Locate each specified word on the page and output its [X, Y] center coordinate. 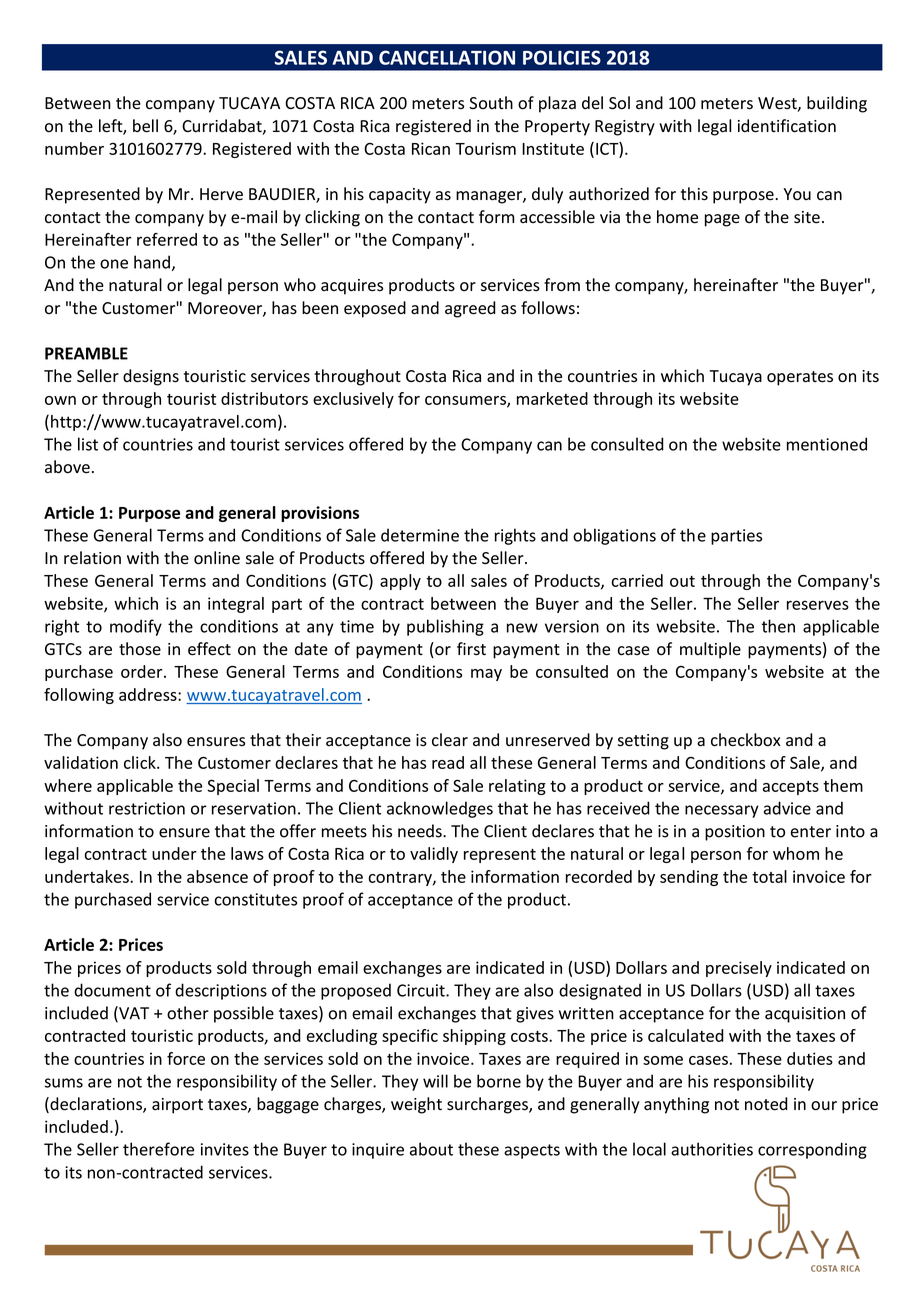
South [491, 102]
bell [145, 126]
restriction [147, 808]
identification [787, 126]
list [88, 444]
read [448, 762]
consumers [466, 401]
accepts [791, 788]
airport [177, 1106]
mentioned [827, 444]
